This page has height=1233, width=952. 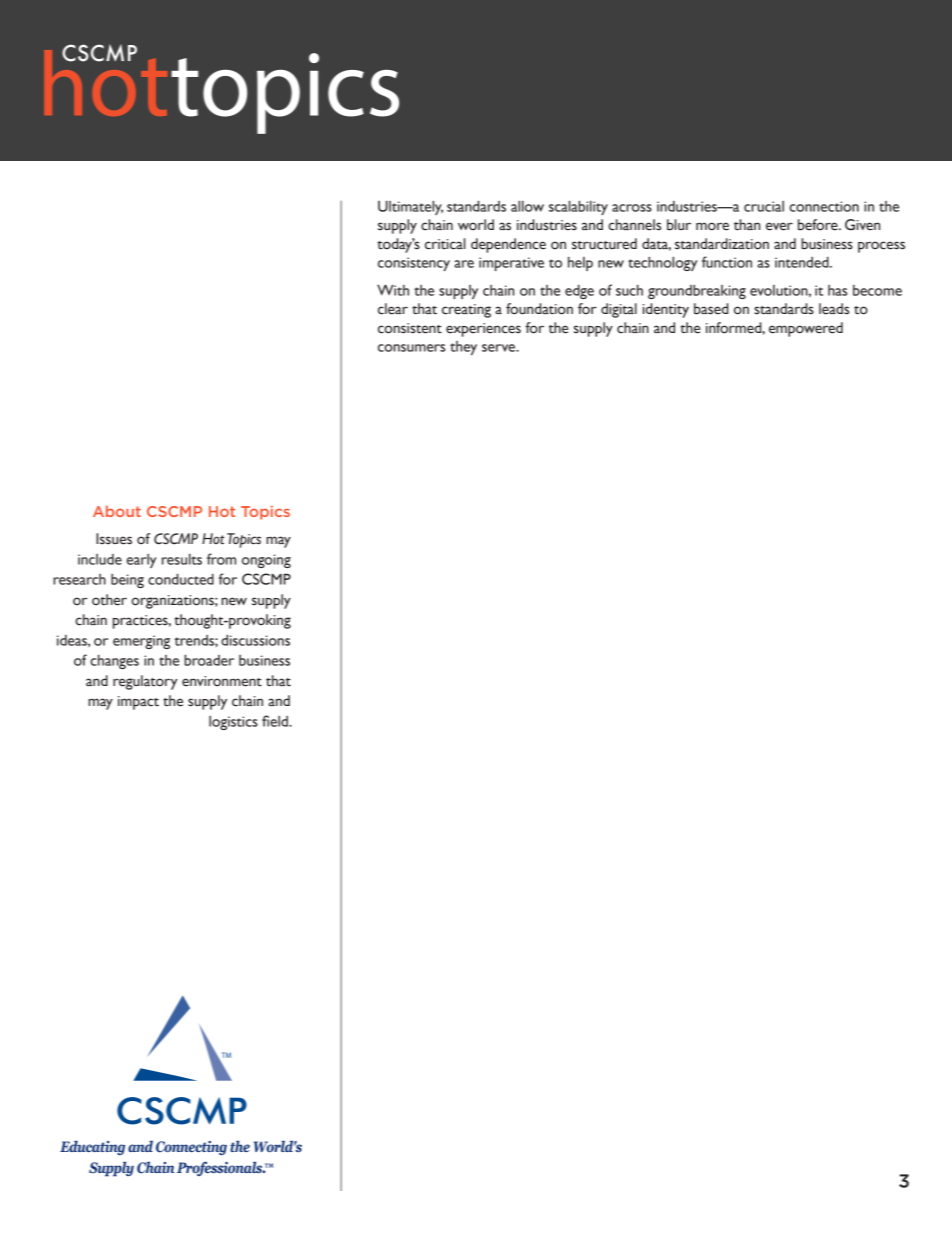 What do you see at coordinates (191, 1148) in the page?
I see `Connecting` at bounding box center [191, 1148].
